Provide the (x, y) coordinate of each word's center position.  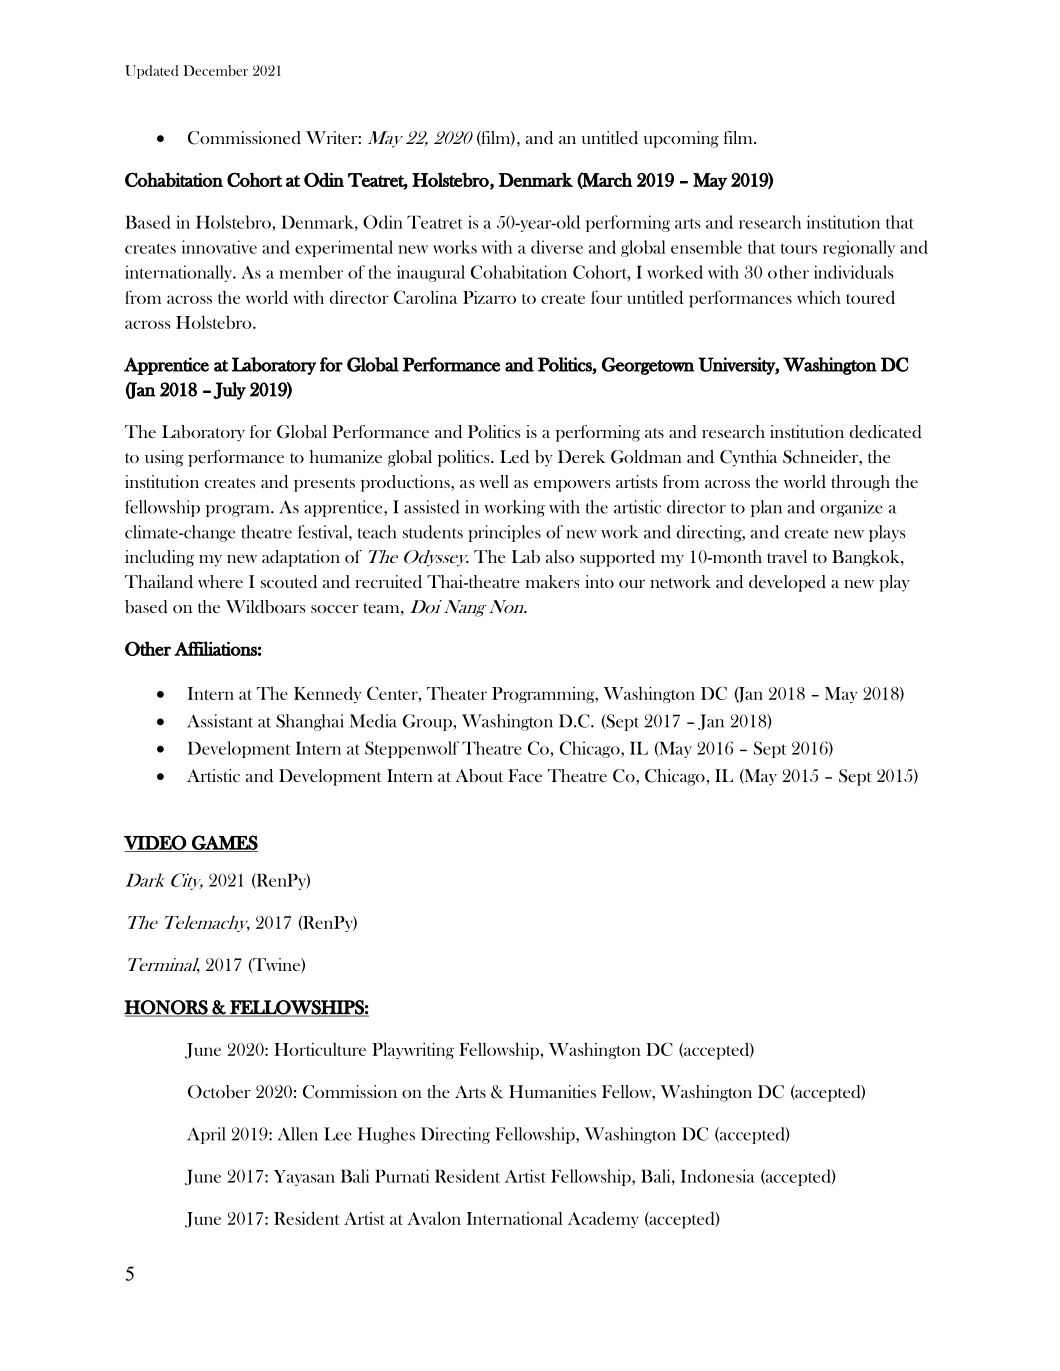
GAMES (224, 843)
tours (799, 248)
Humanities (552, 1091)
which (819, 297)
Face (525, 775)
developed (787, 583)
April (206, 1135)
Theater (457, 693)
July (229, 391)
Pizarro (489, 297)
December (216, 70)
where (220, 581)
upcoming (681, 139)
